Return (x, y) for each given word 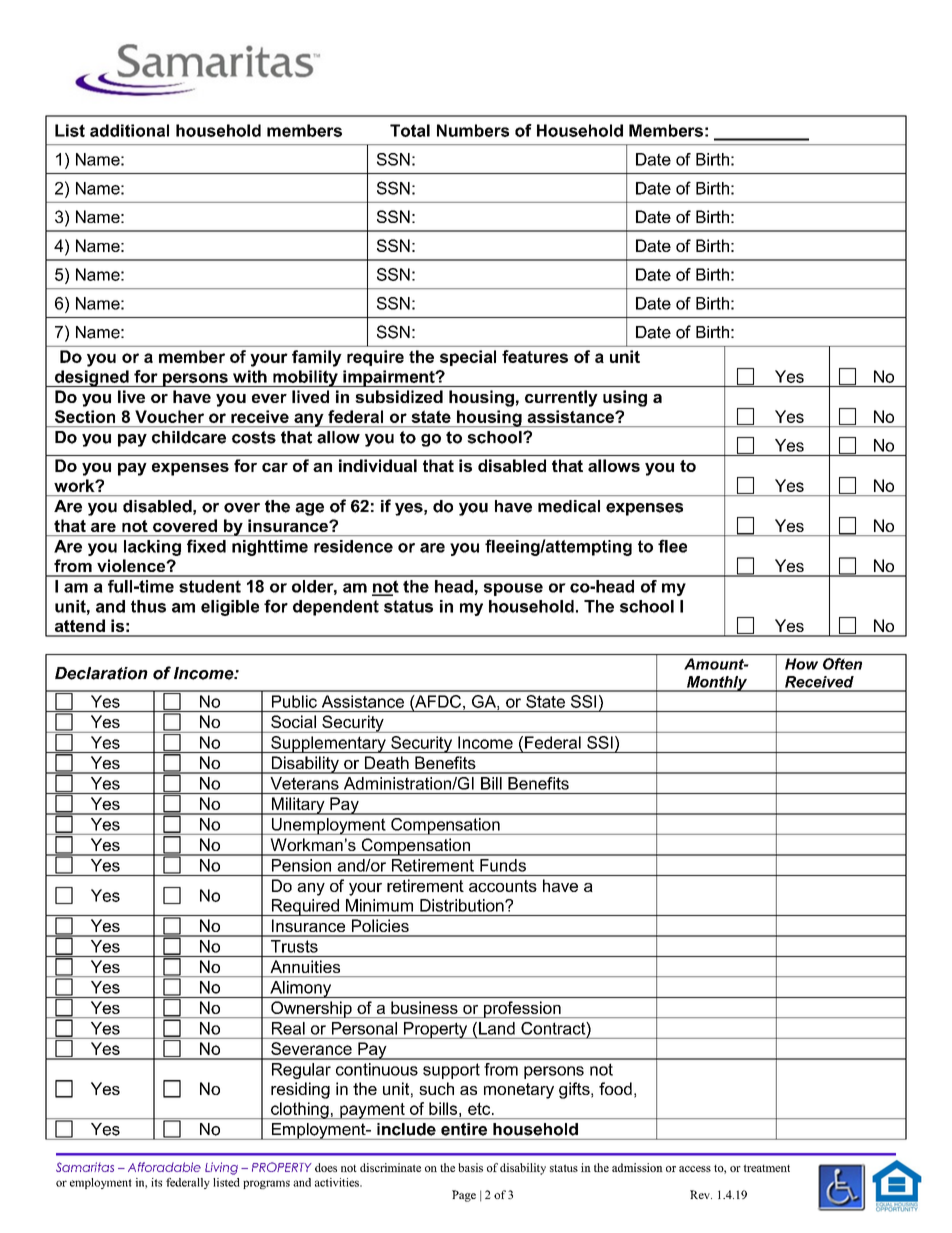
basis (470, 1167)
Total (410, 130)
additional (129, 130)
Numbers (473, 130)
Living (221, 1168)
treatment (767, 1168)
